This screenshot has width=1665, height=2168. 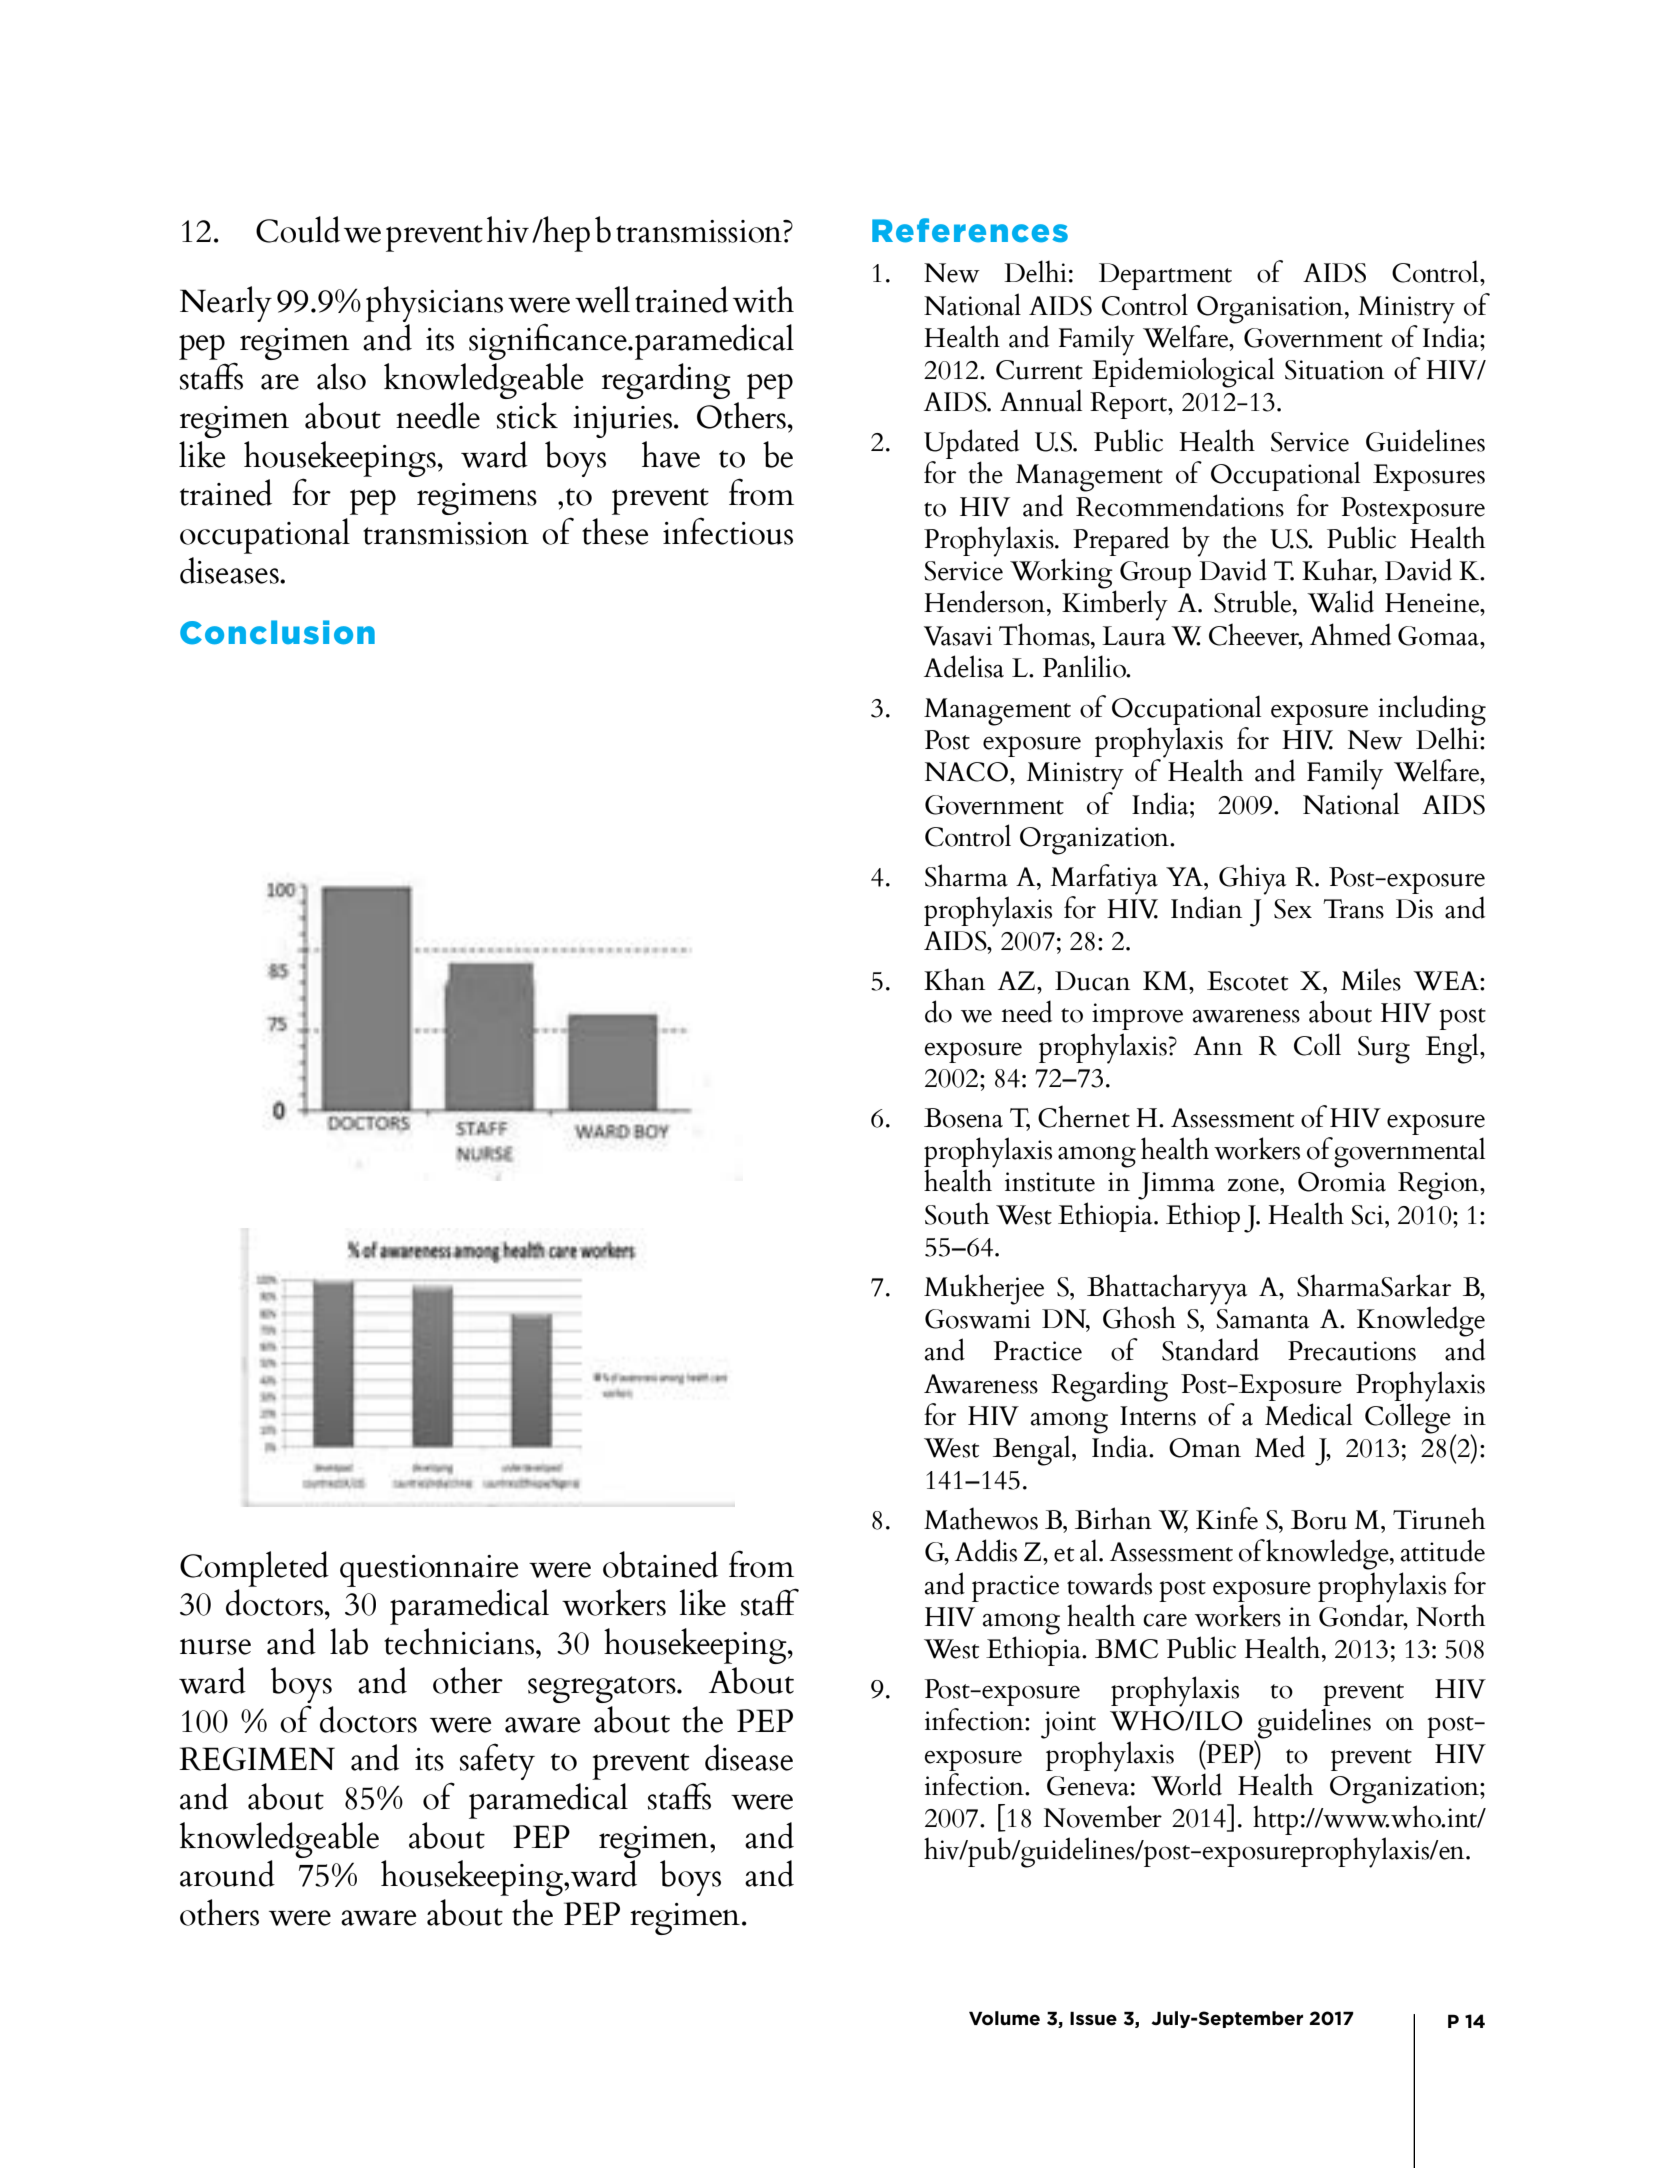 What do you see at coordinates (277, 632) in the screenshot?
I see `Conclusion` at bounding box center [277, 632].
